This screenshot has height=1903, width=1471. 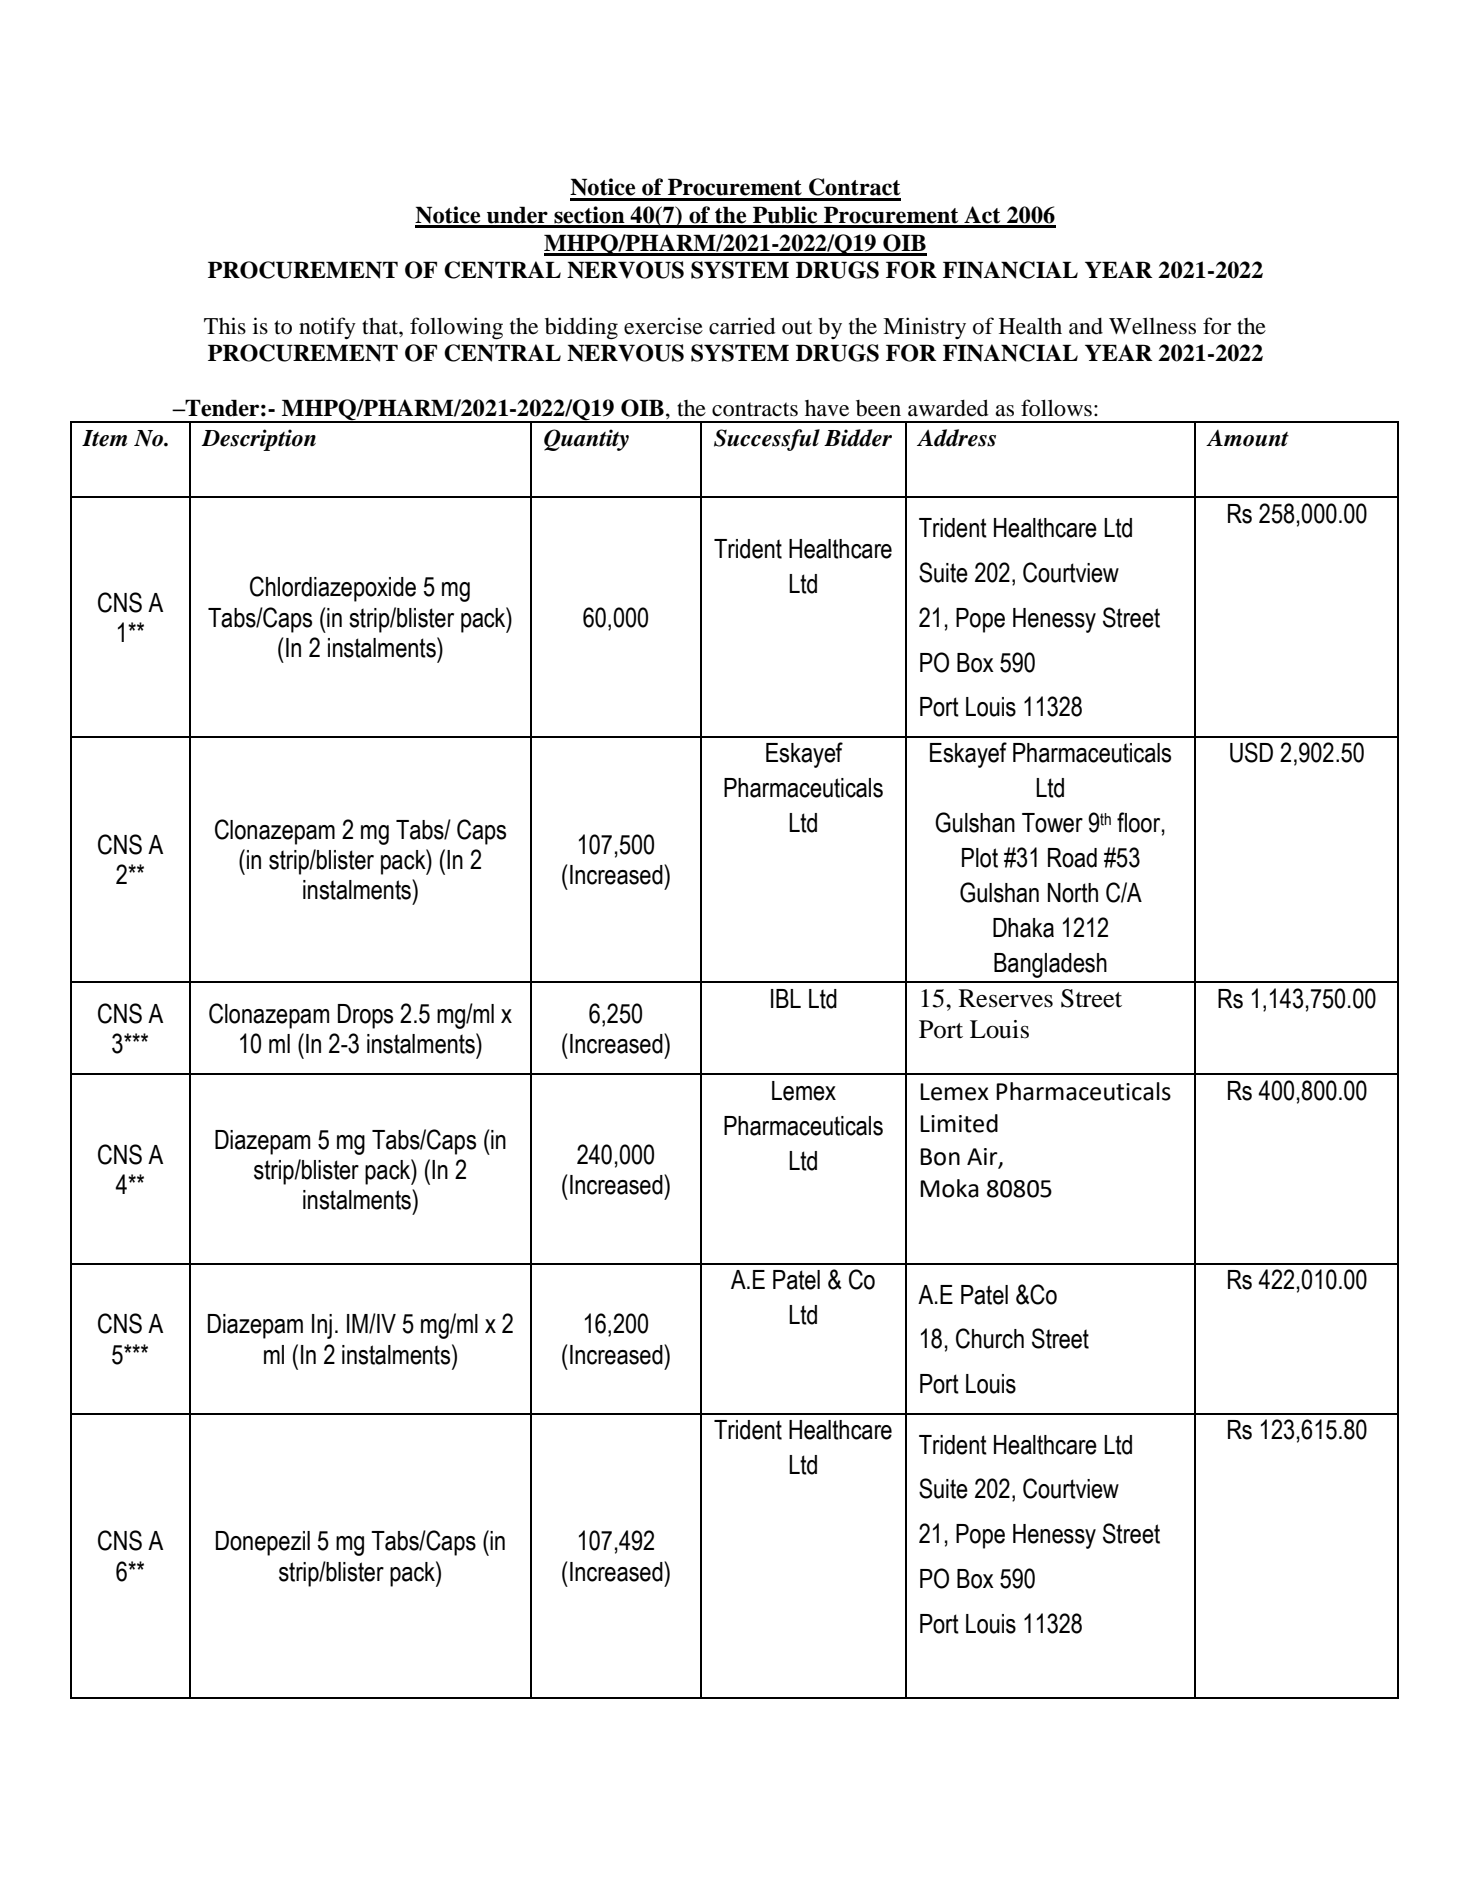 I want to click on Amount, so click(x=1247, y=438).
